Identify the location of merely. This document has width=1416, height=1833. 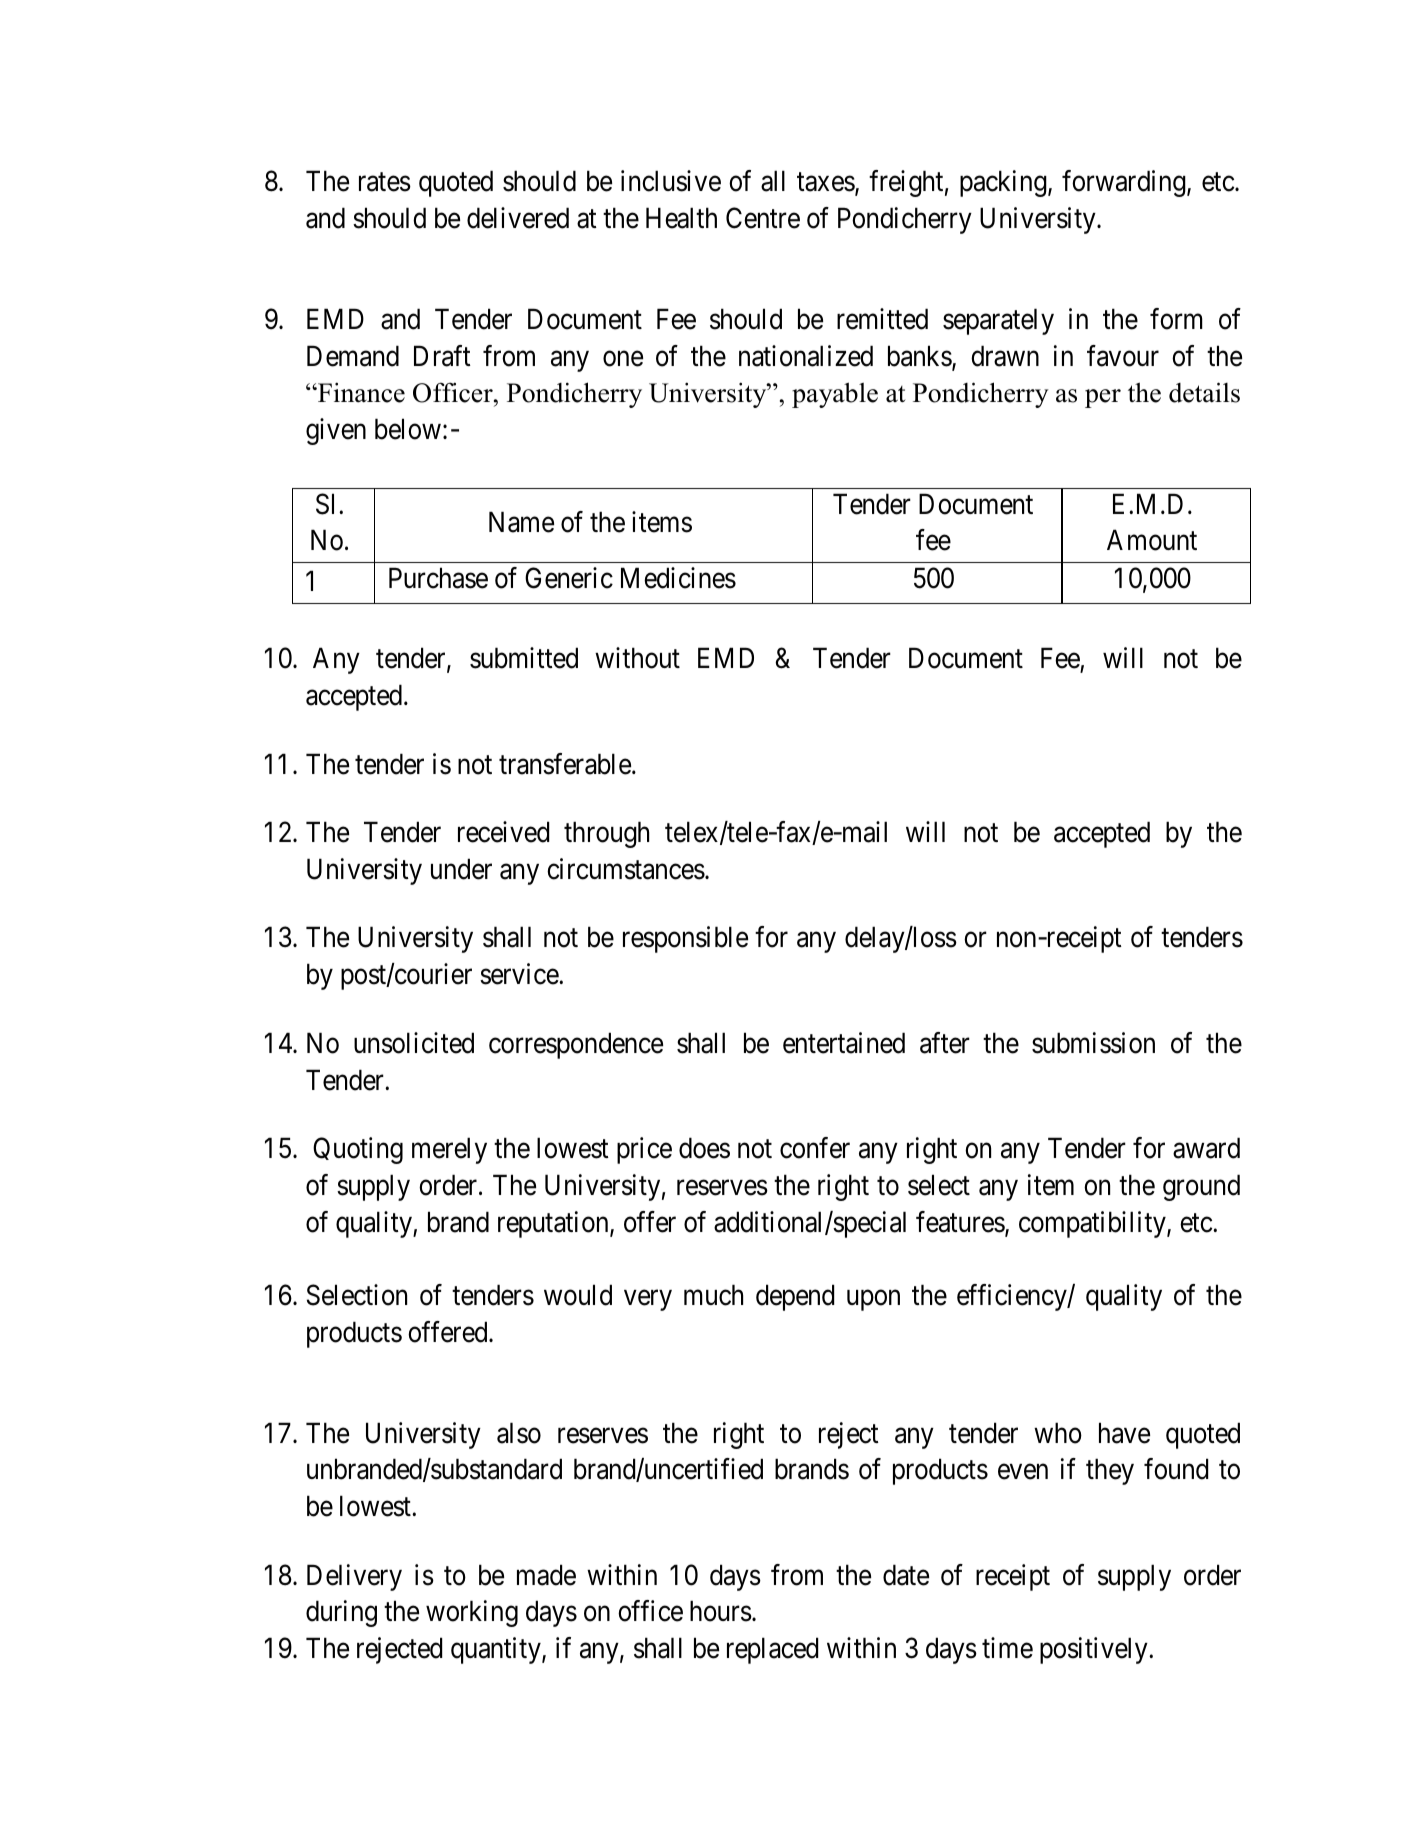
(449, 1150).
